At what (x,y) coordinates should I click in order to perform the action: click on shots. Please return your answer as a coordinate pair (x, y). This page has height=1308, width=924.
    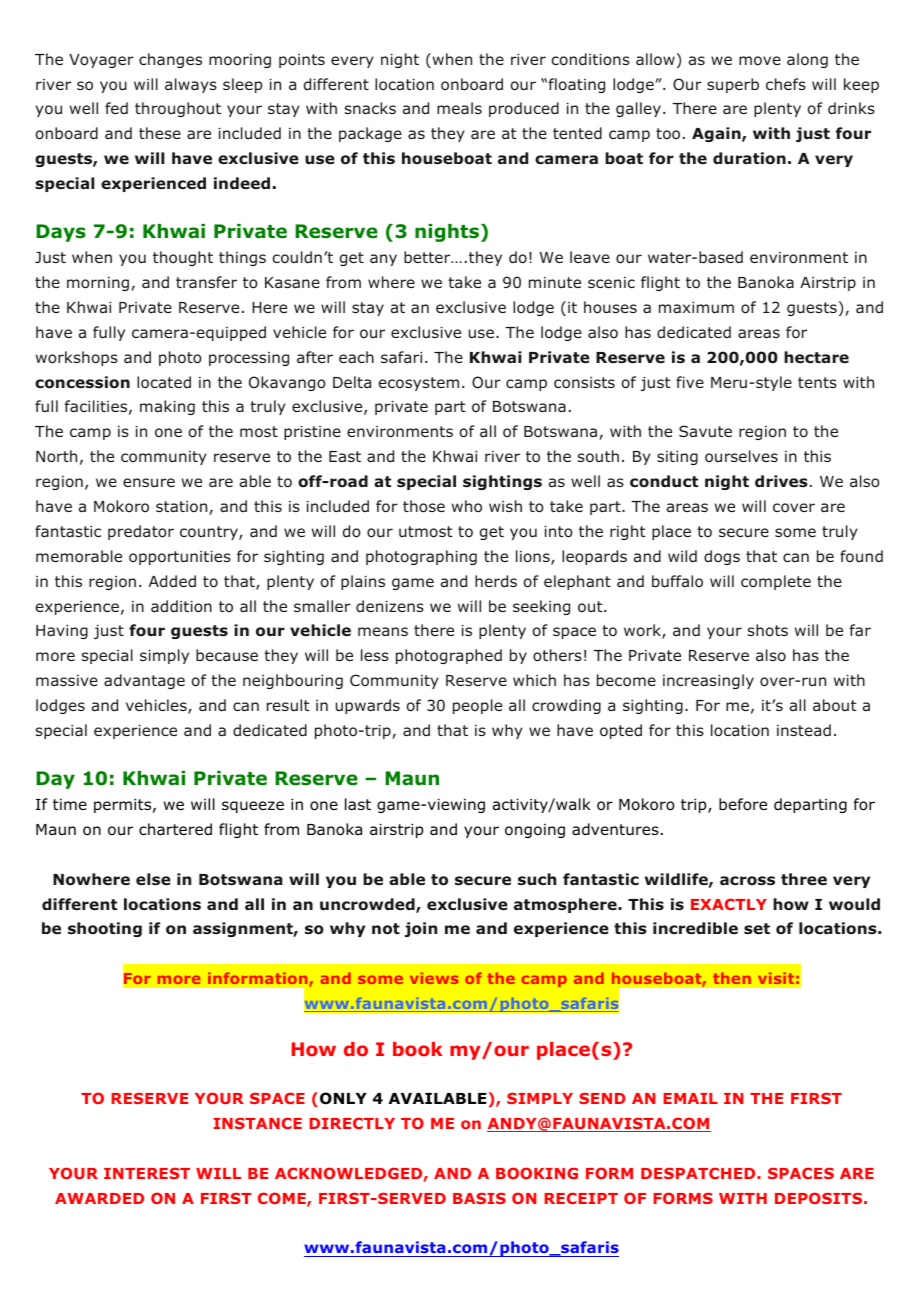
    Looking at the image, I should click on (768, 630).
